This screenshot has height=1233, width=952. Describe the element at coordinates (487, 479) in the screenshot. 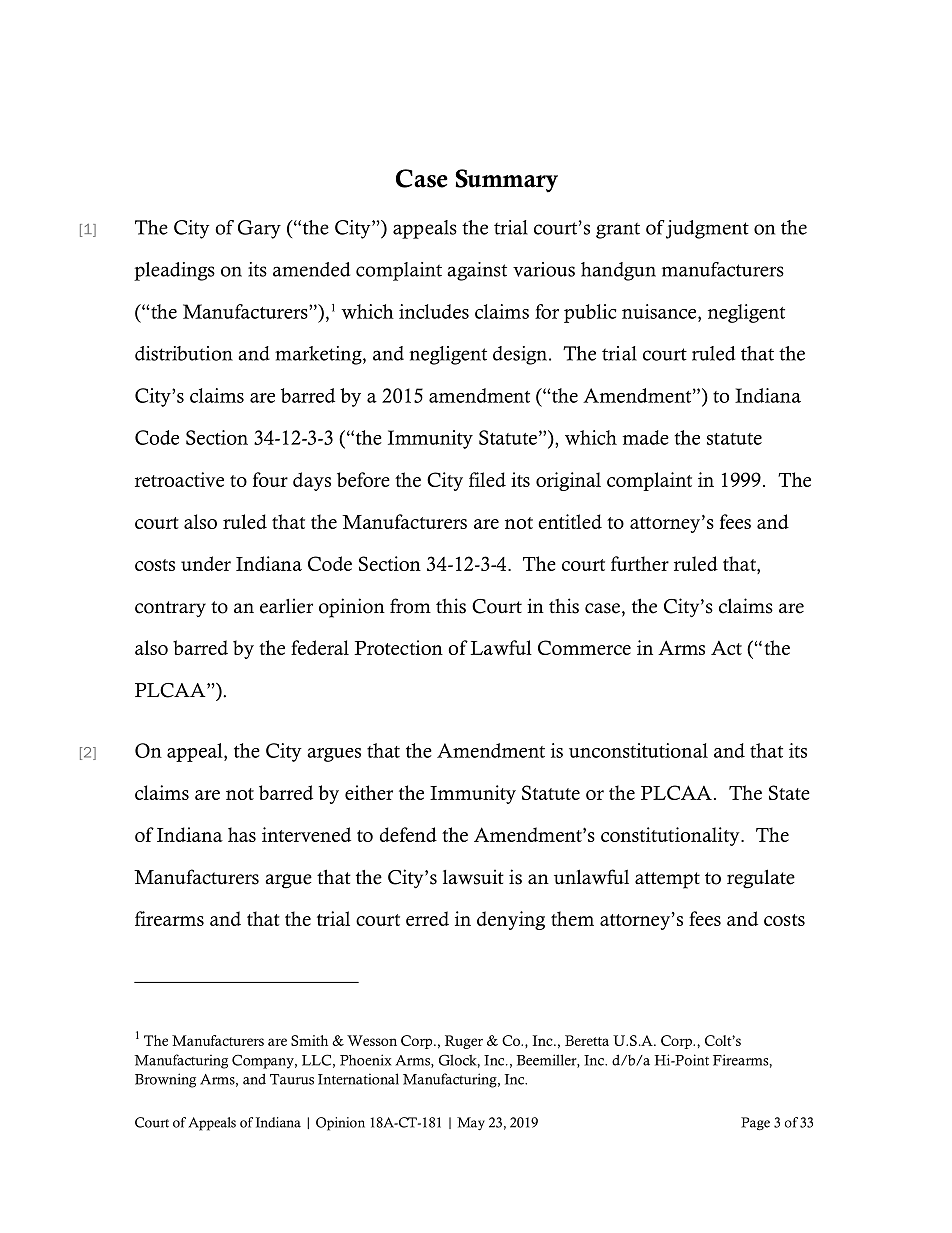

I see `filed` at that location.
